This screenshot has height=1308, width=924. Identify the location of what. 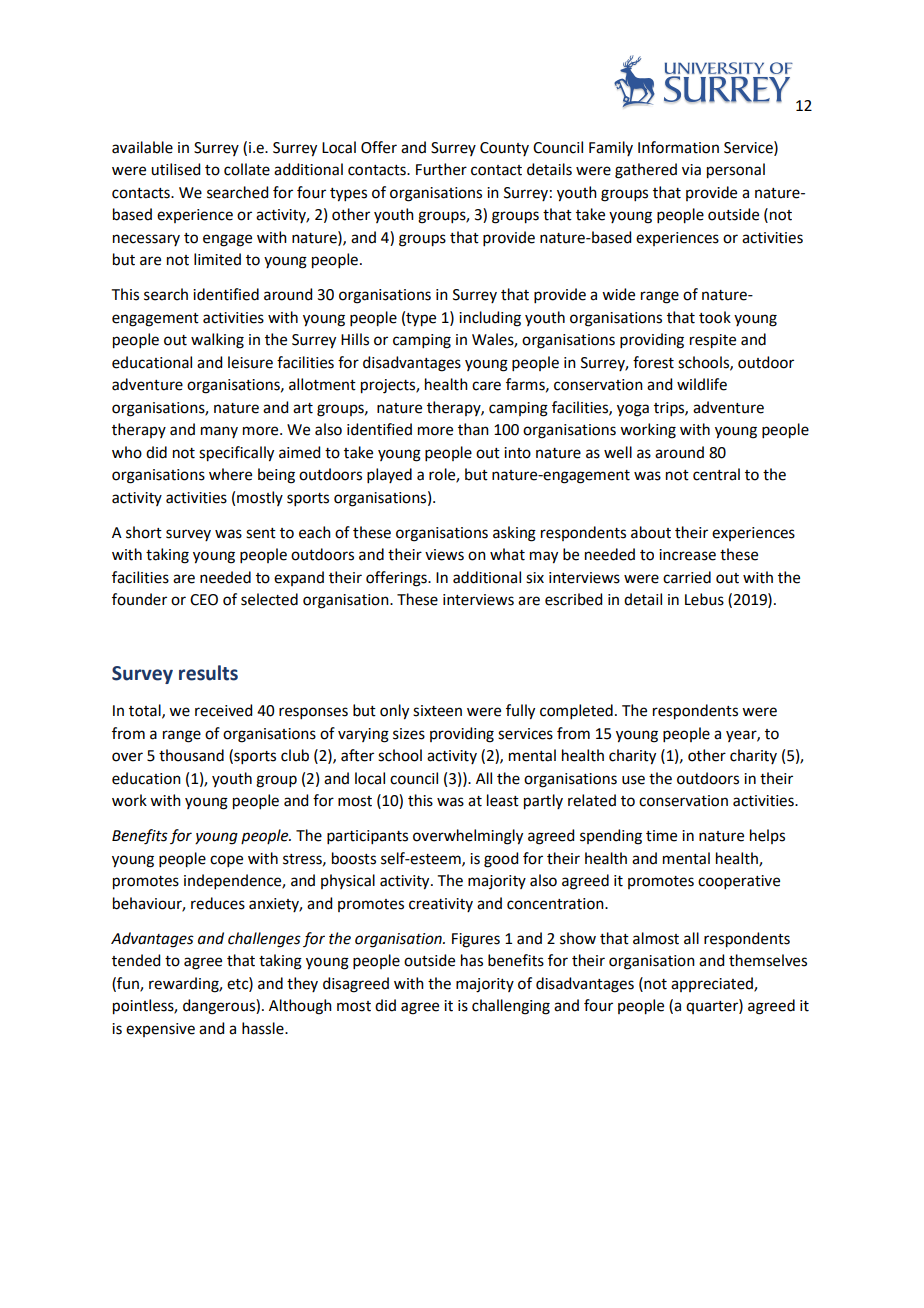
(507, 554).
